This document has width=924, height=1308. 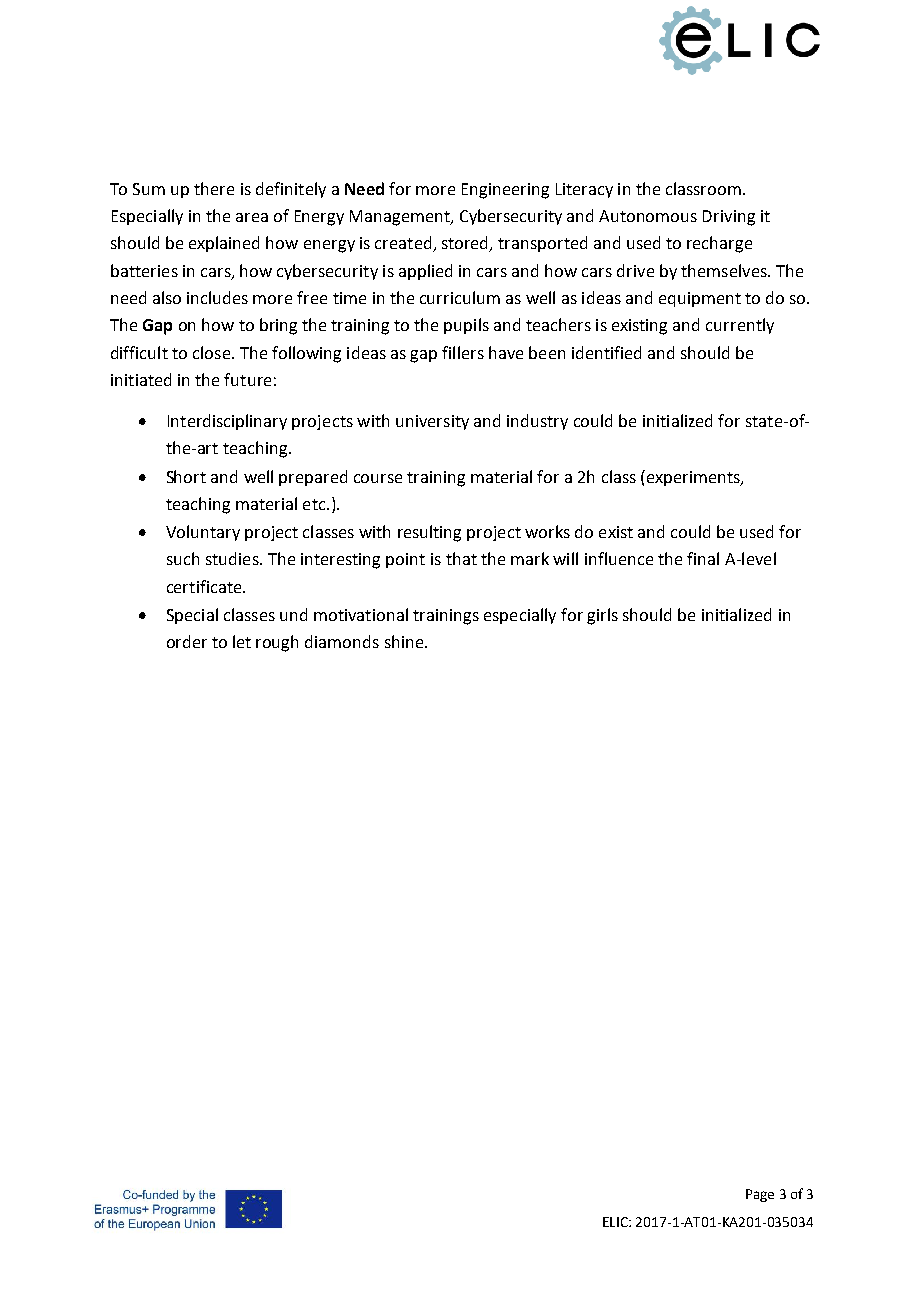 What do you see at coordinates (616, 1222) in the document?
I see `ELIC` at bounding box center [616, 1222].
